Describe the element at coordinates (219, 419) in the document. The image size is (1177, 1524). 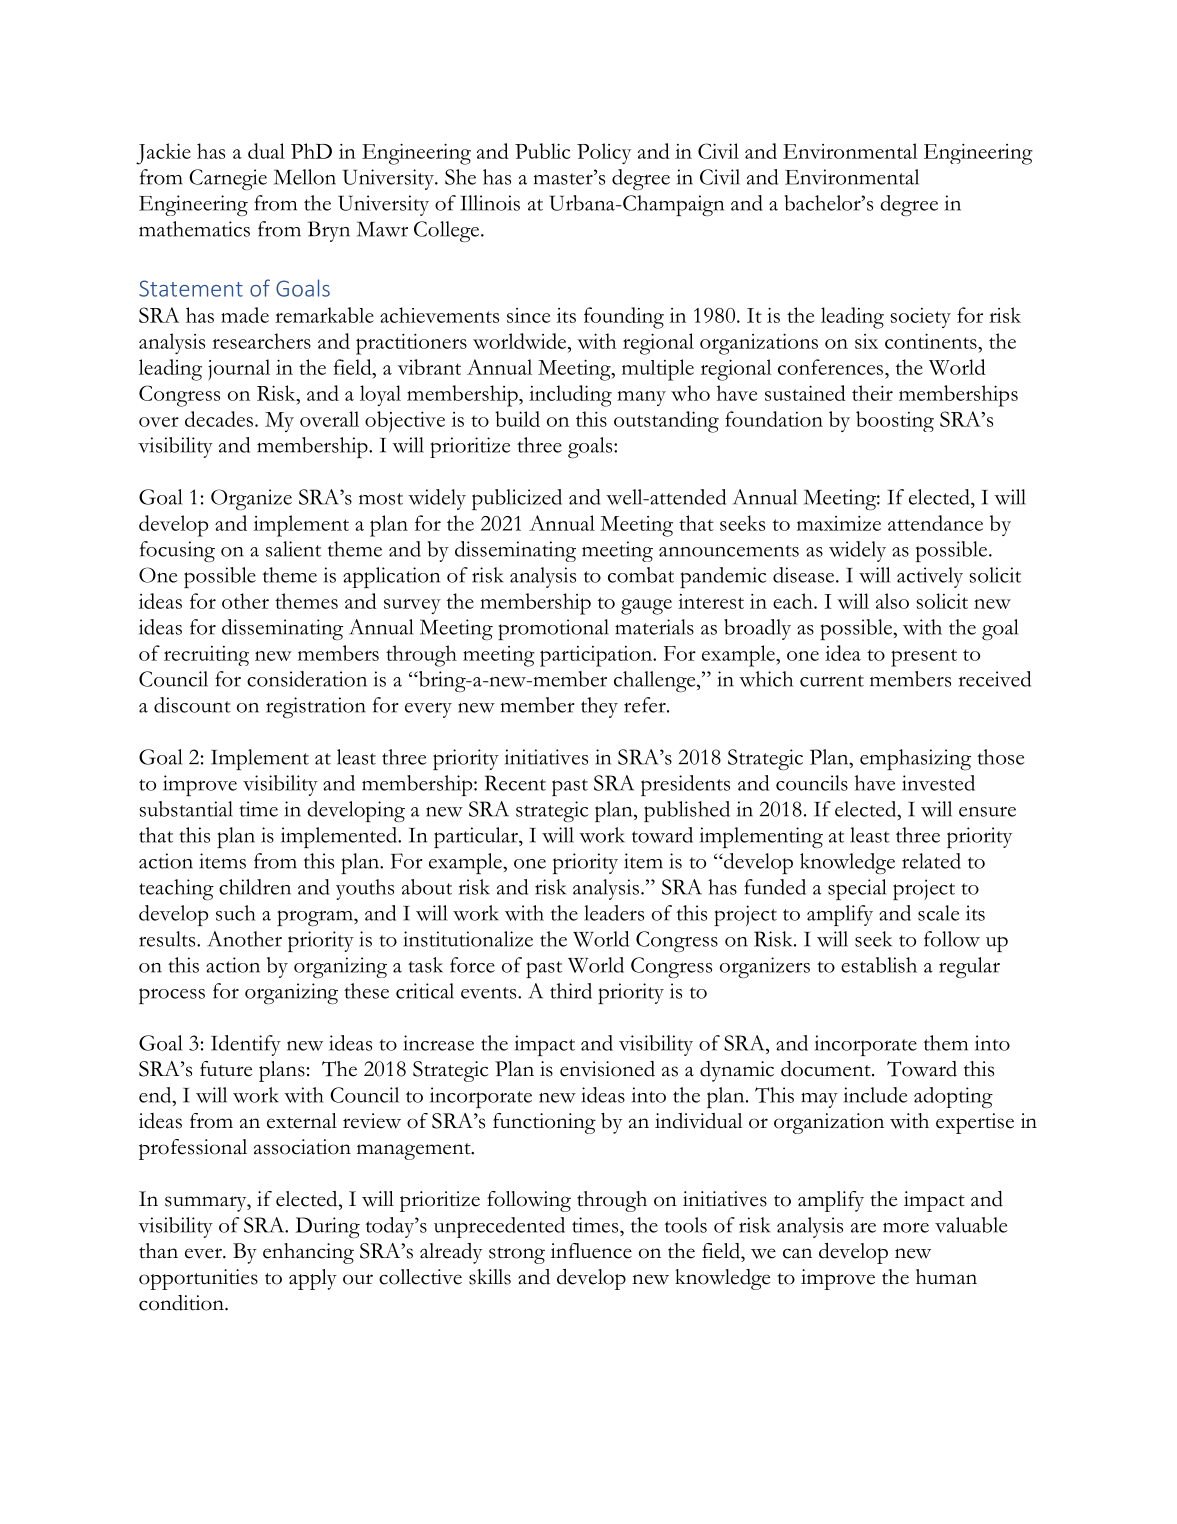
I see `decades` at that location.
